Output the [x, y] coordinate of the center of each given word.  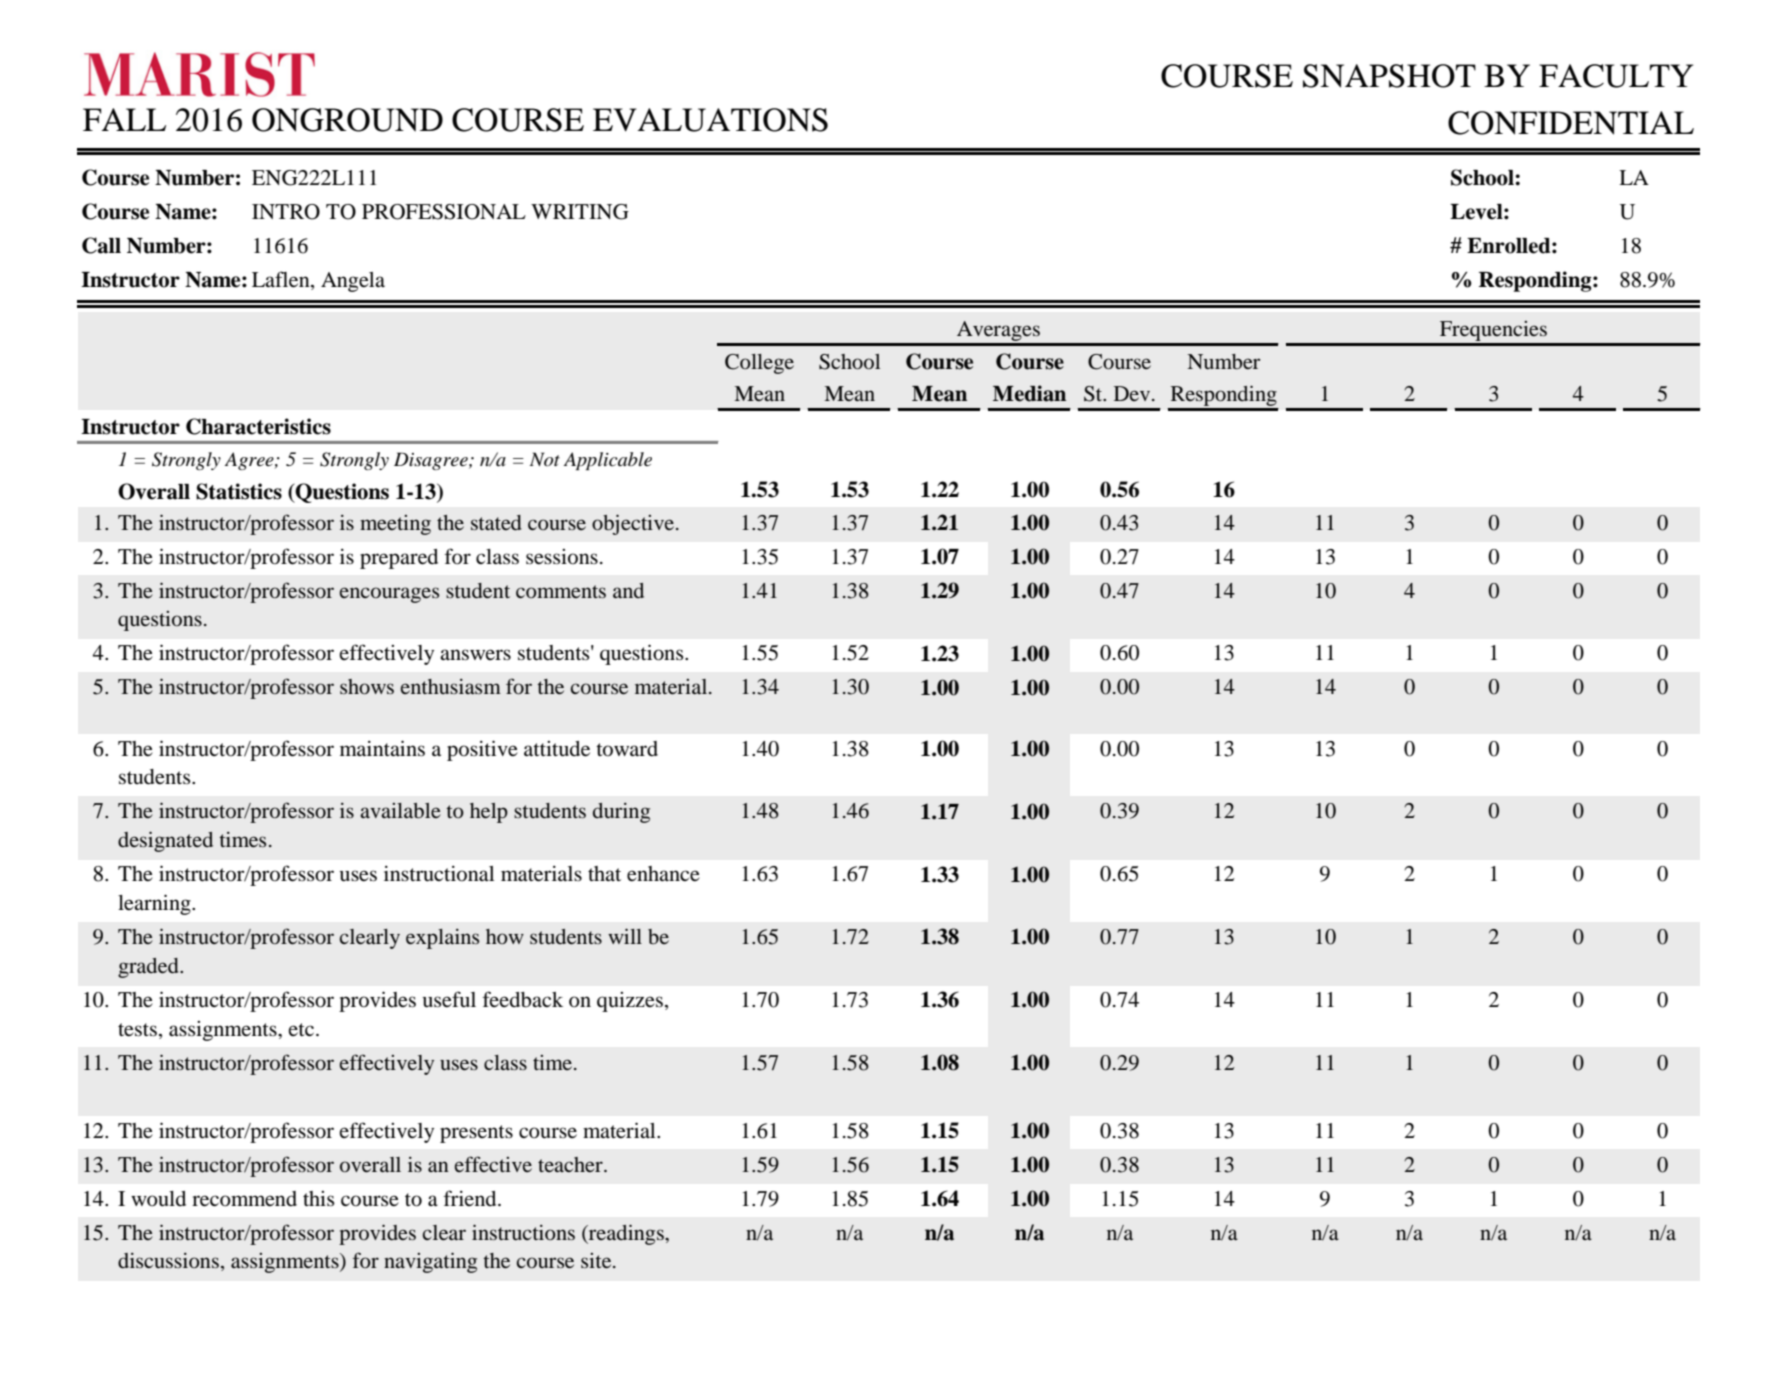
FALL [124, 119]
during [621, 813]
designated [165, 841]
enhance [663, 874]
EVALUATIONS [710, 120]
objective [633, 524]
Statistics [239, 491]
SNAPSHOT [1389, 76]
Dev [1133, 393]
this [319, 1198]
